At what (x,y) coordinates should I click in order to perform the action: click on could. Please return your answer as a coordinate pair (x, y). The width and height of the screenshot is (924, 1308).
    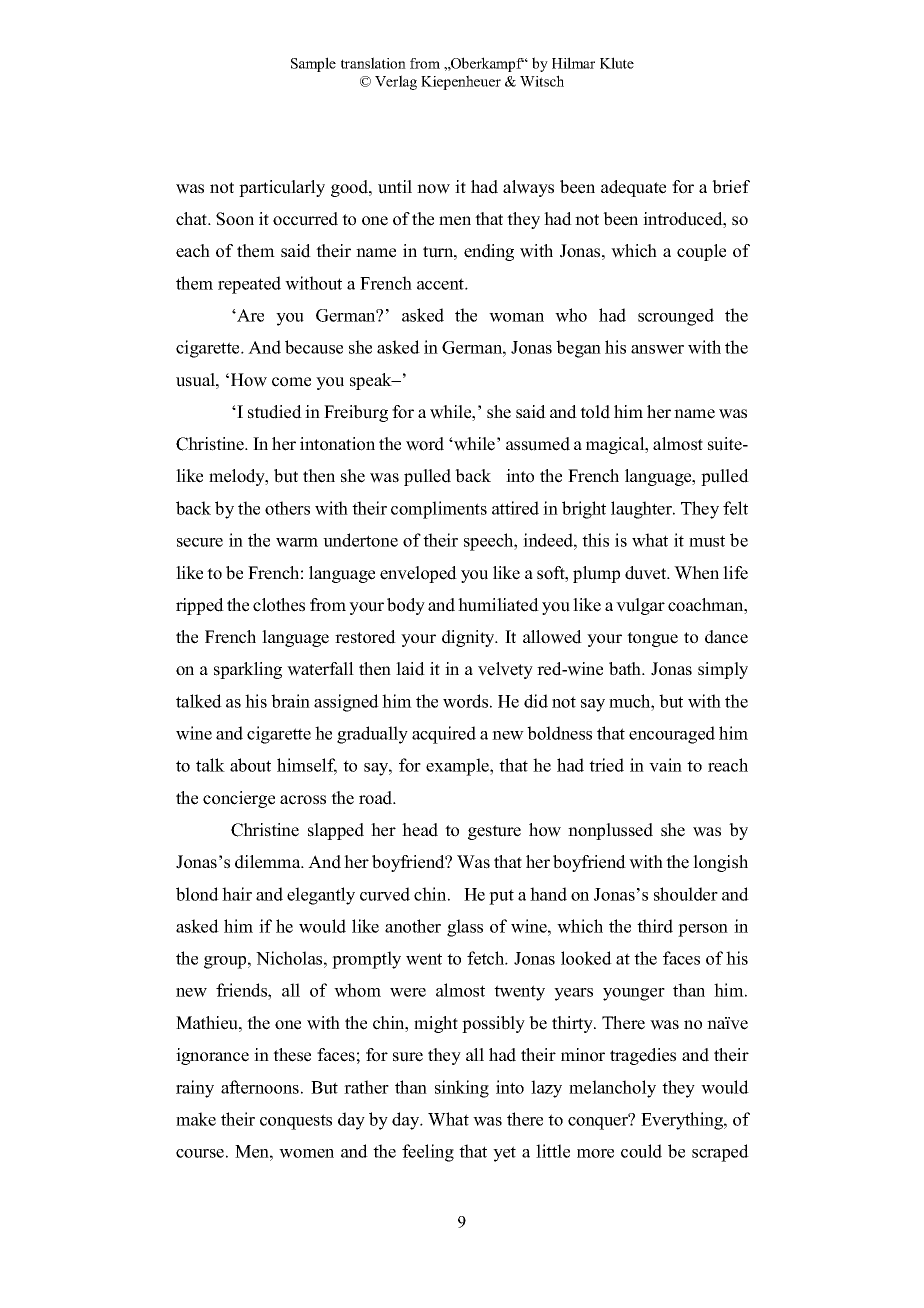
    Looking at the image, I should click on (641, 1151).
